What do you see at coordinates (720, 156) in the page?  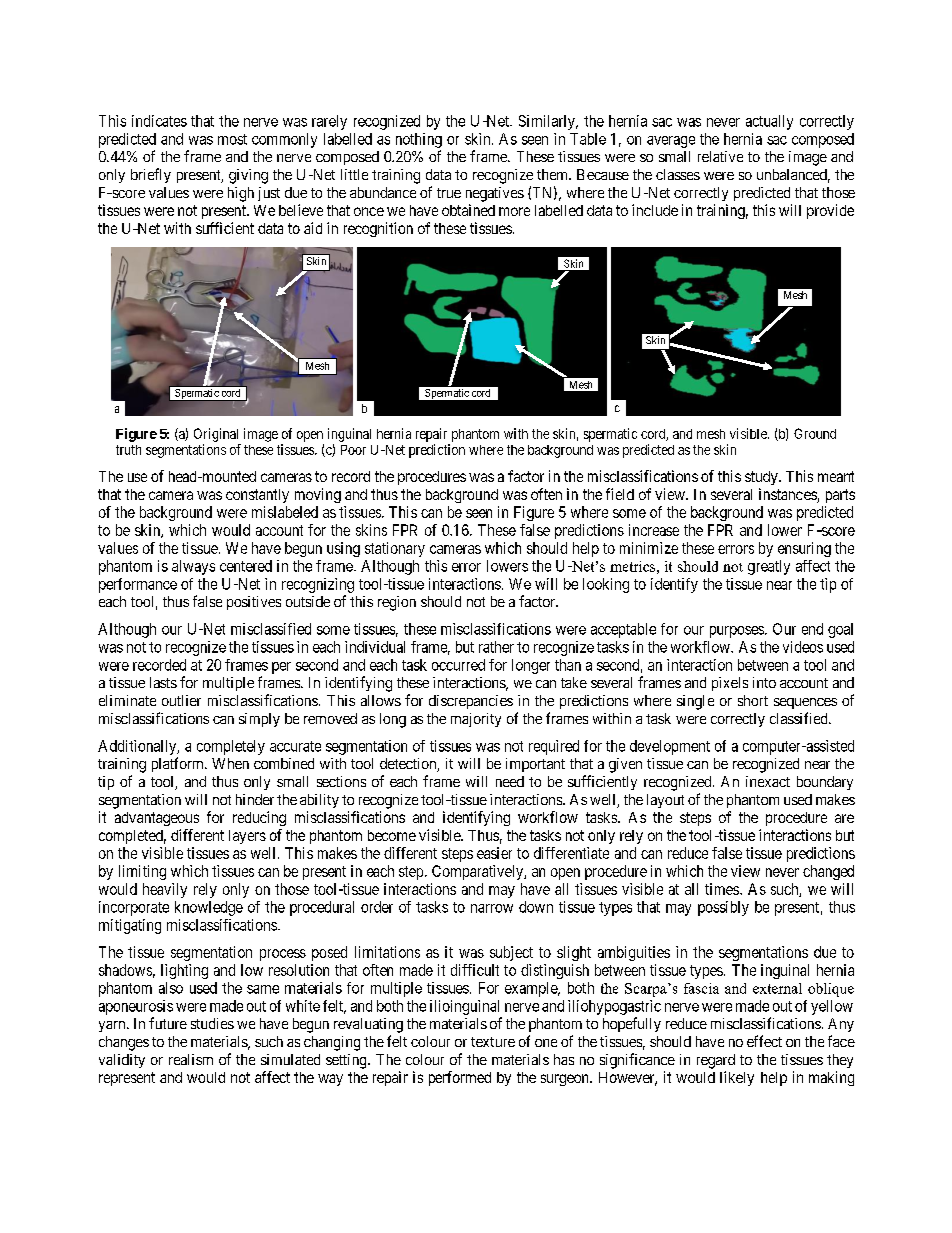 I see `relative` at bounding box center [720, 156].
